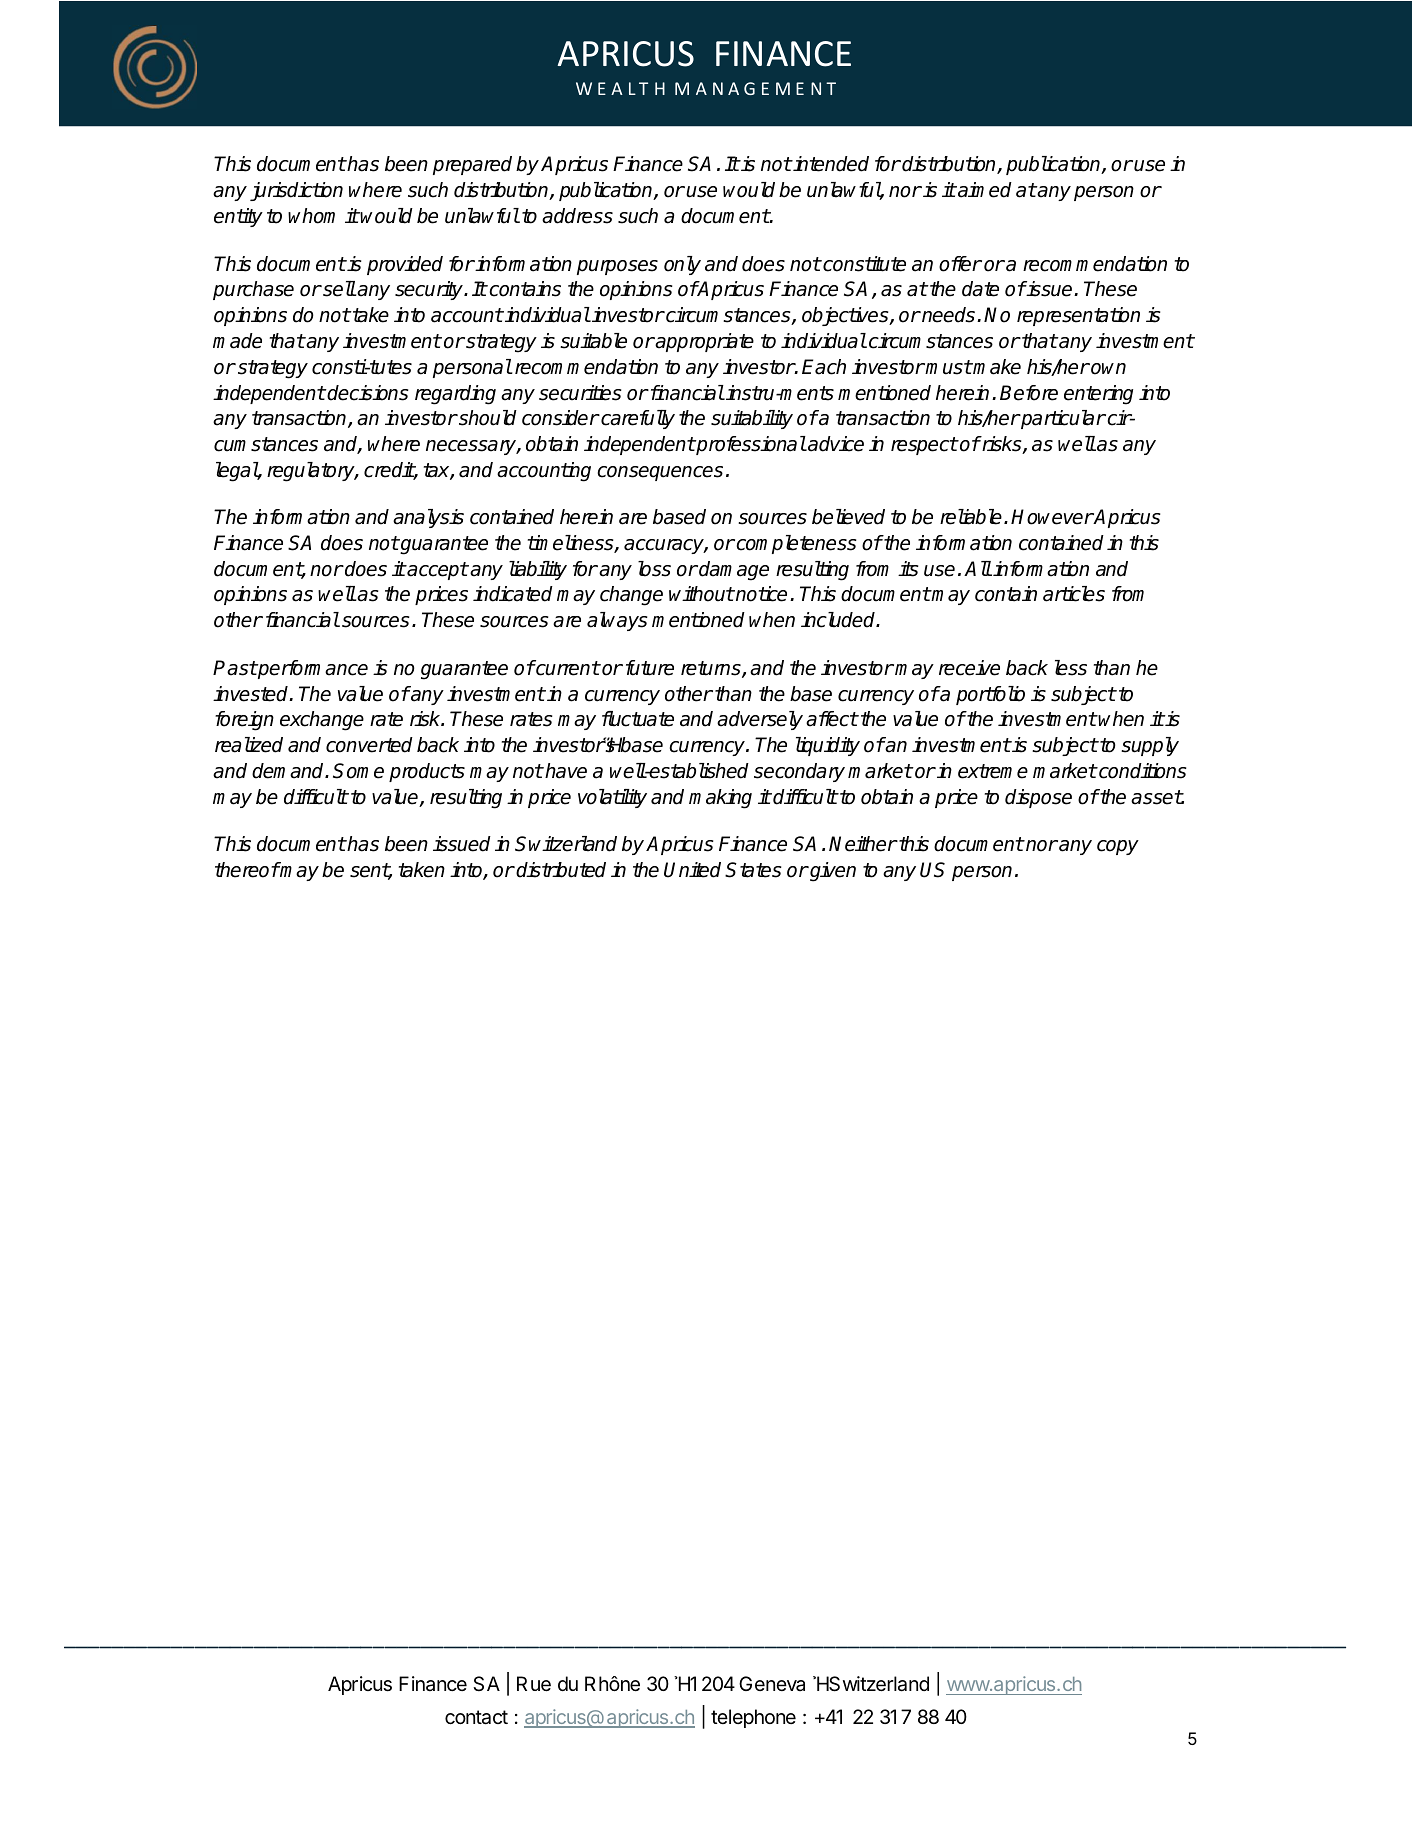 The image size is (1412, 1827). I want to click on distributed, so click(561, 870).
